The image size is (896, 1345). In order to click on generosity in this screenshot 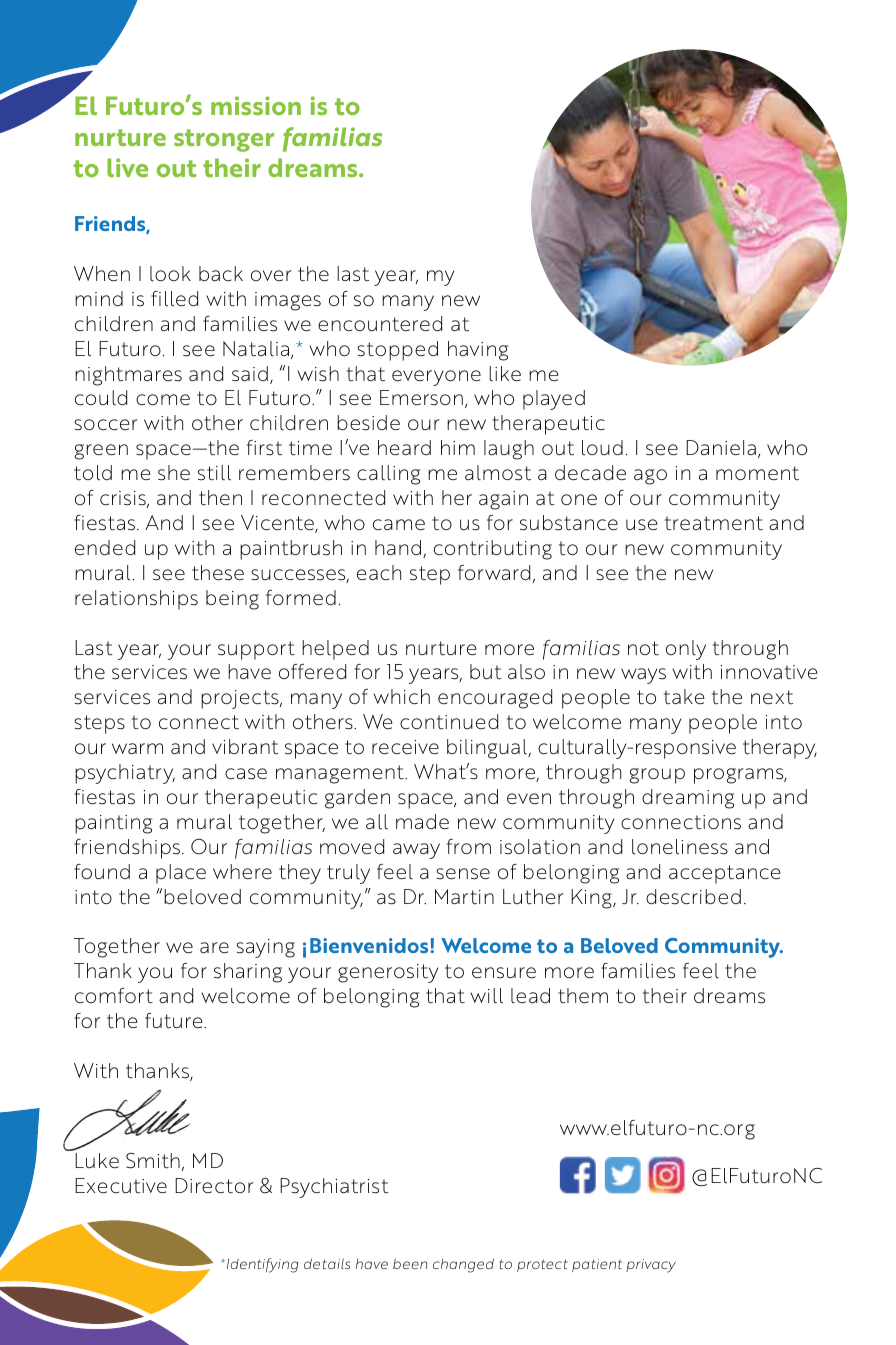, I will do `click(388, 973)`.
